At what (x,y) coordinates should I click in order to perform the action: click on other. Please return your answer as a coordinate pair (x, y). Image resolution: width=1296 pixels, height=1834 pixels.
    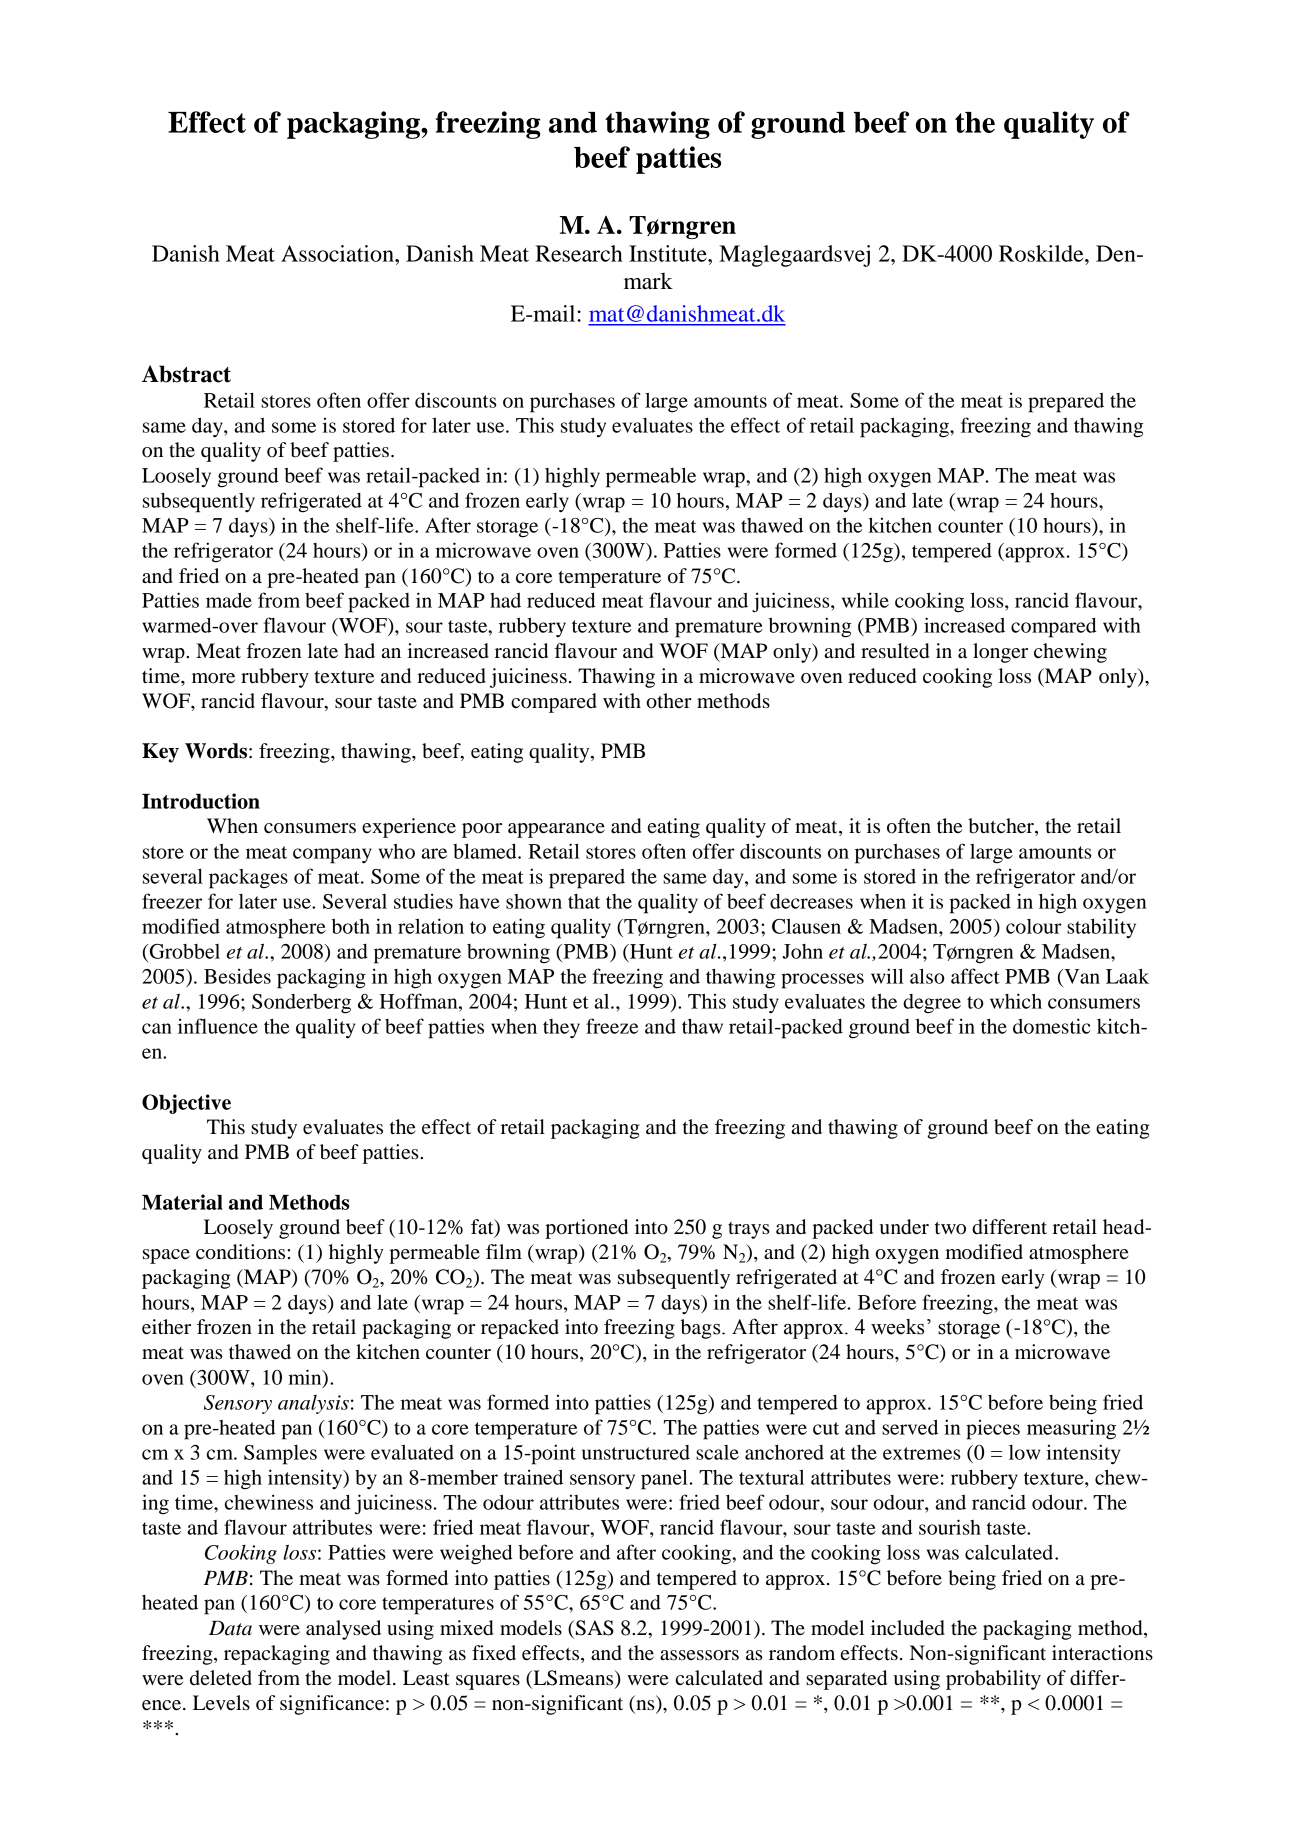
    Looking at the image, I should click on (669, 701).
